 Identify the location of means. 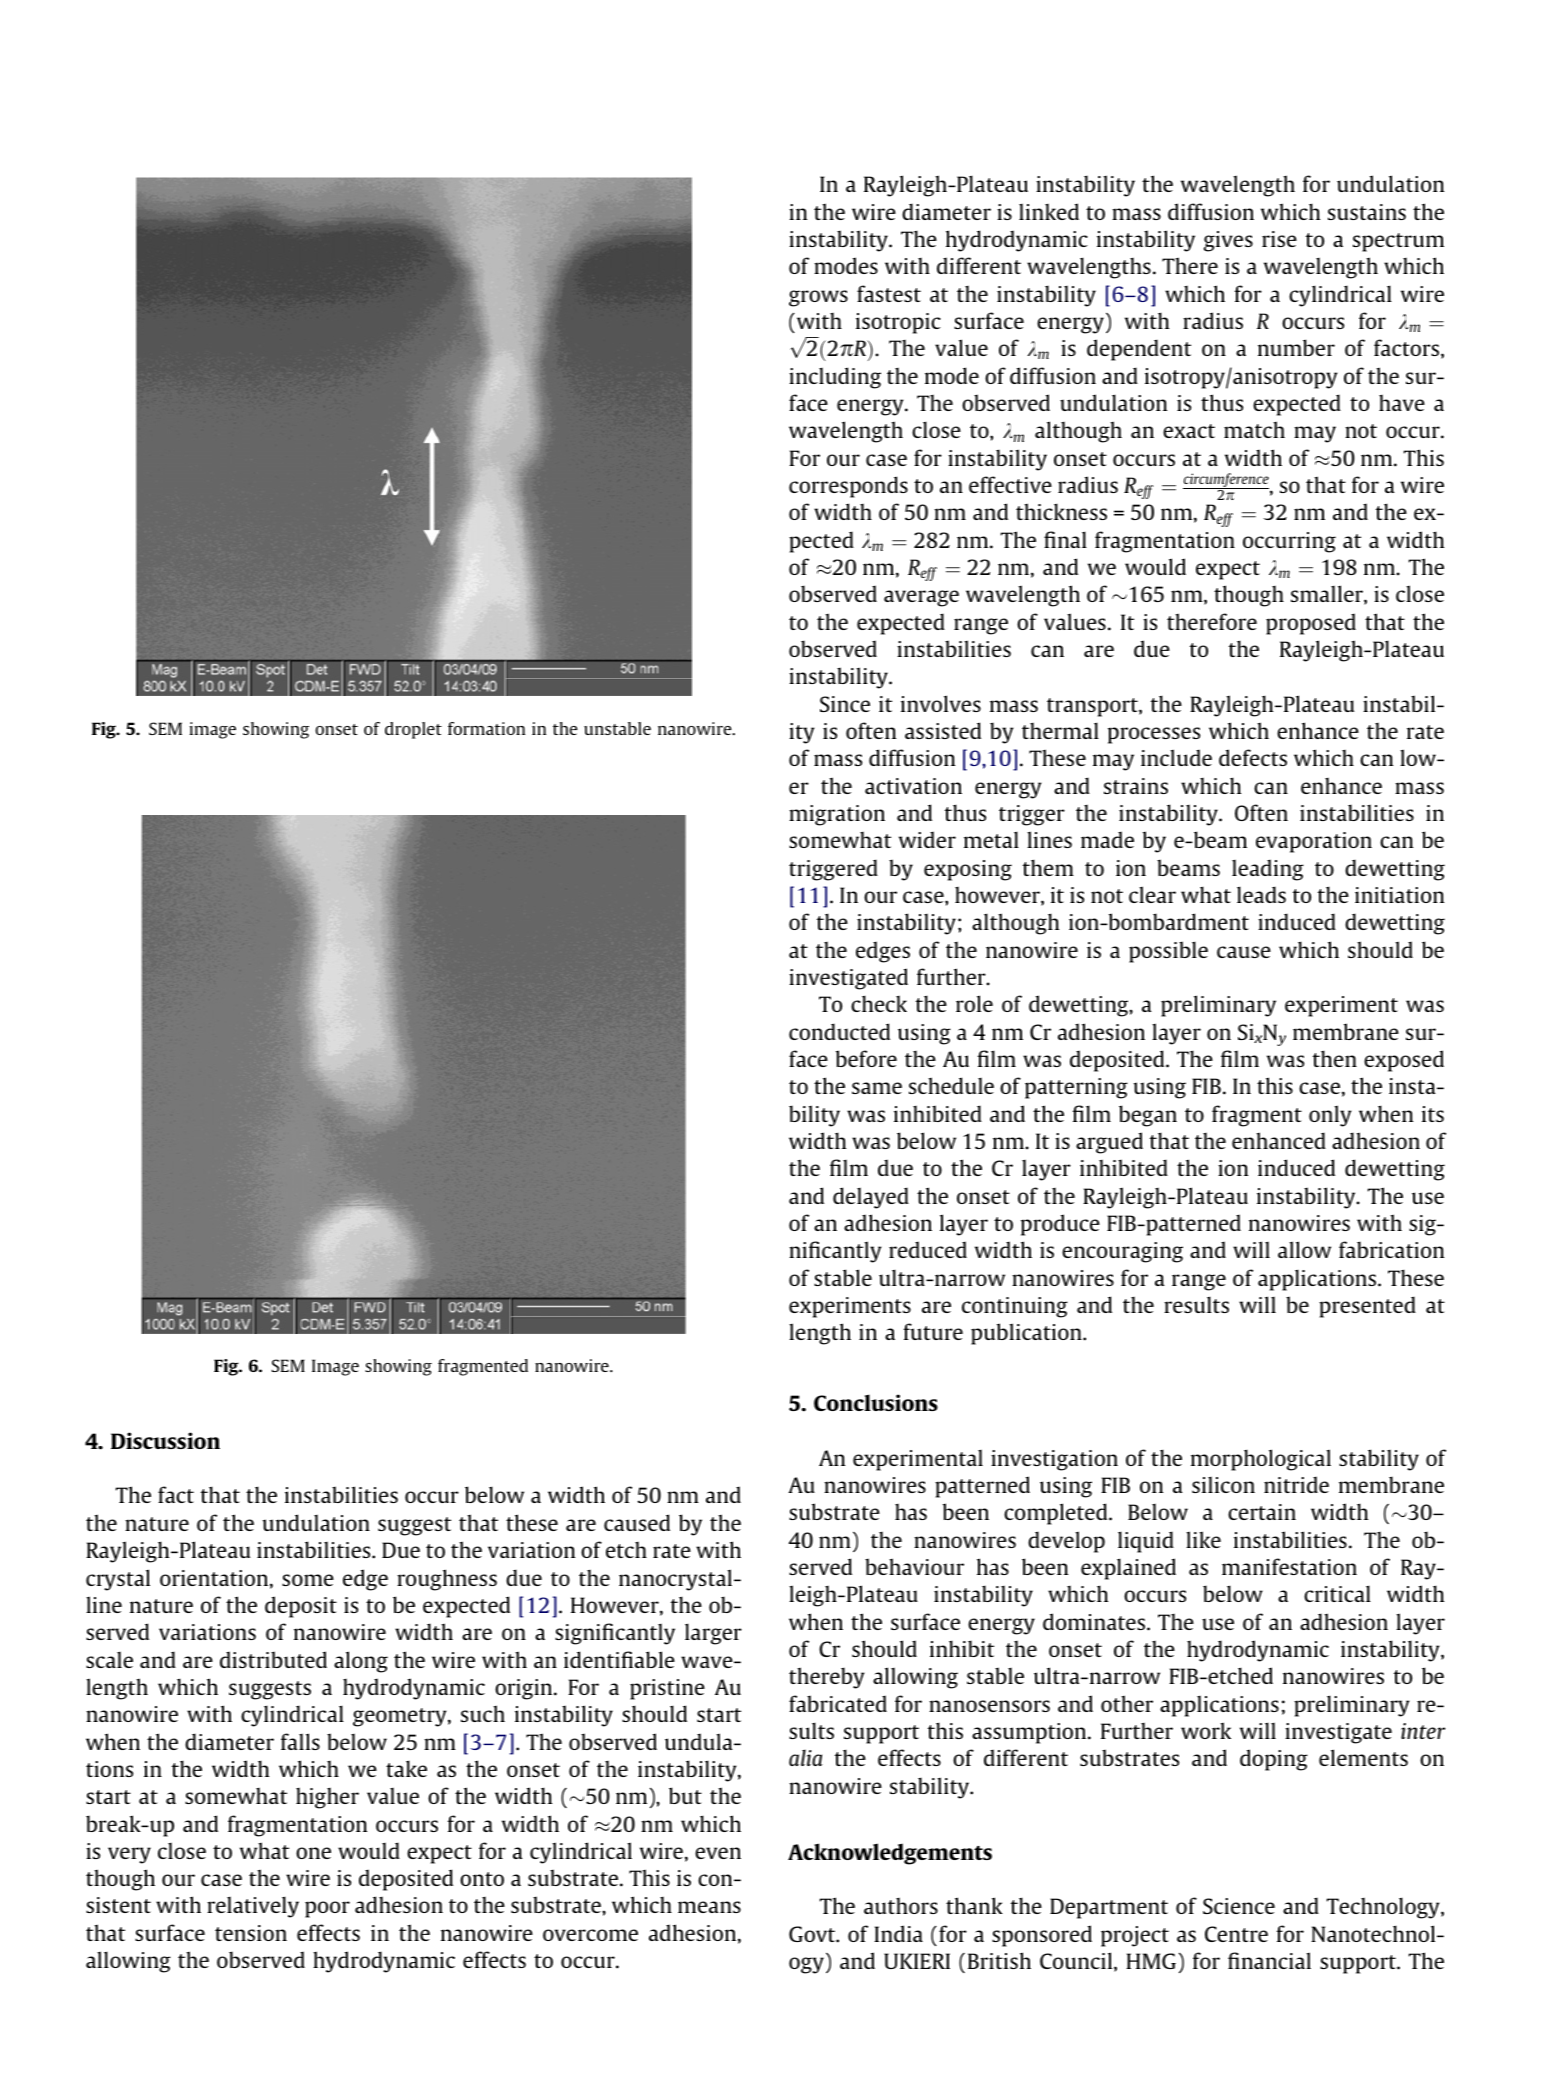
(709, 1907).
